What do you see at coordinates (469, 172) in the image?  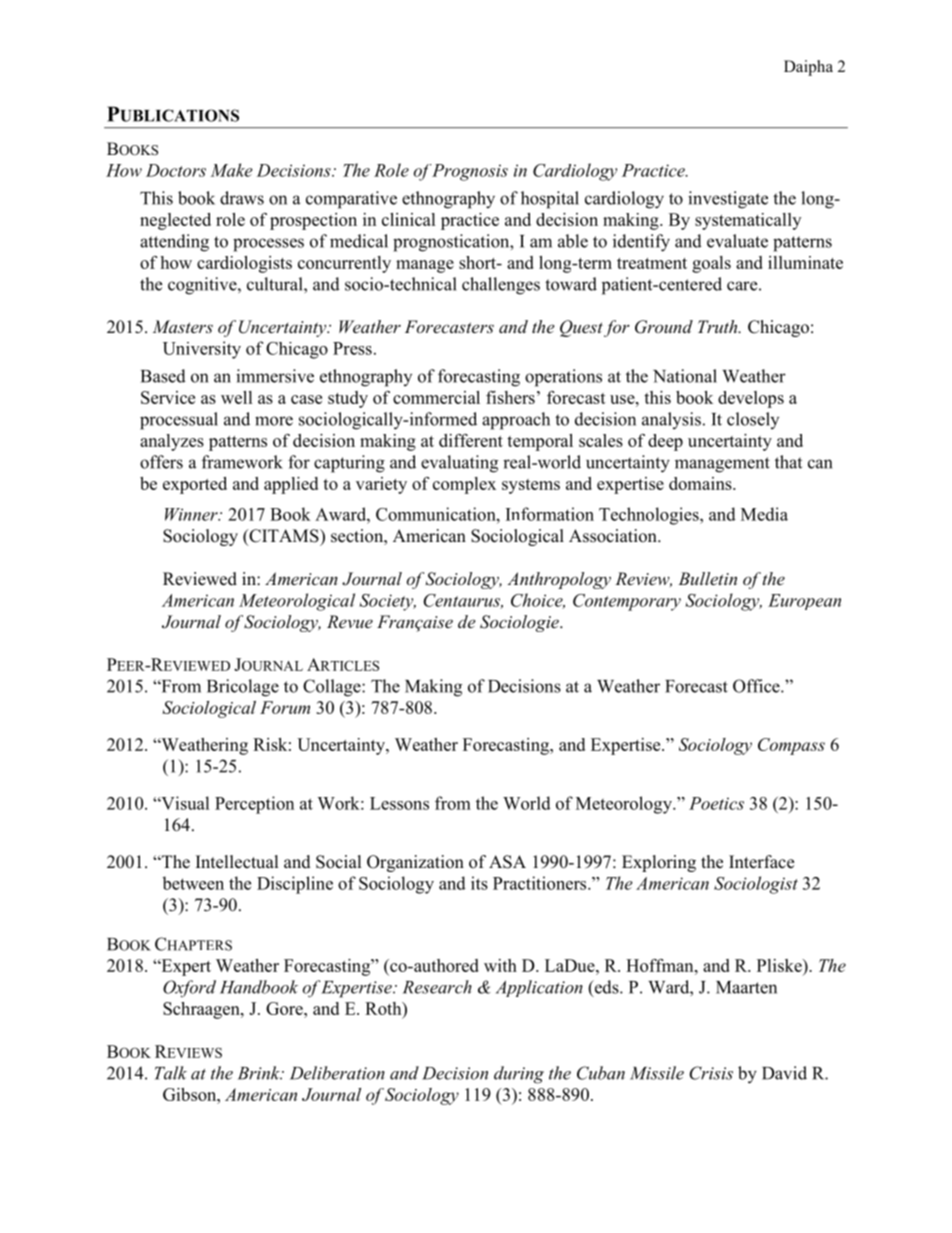 I see `Prognosis` at bounding box center [469, 172].
